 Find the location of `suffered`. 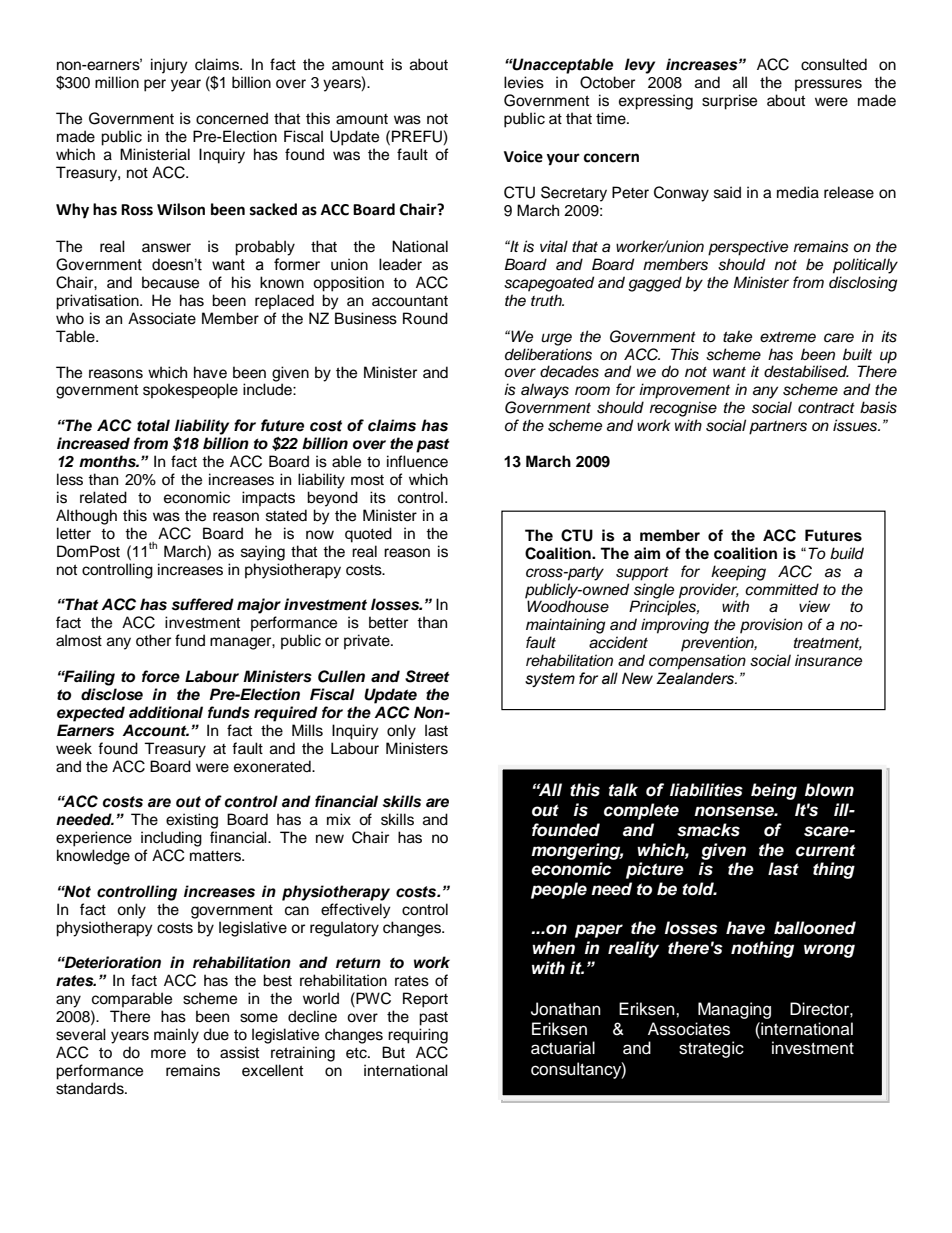

suffered is located at coordinates (203, 604).
